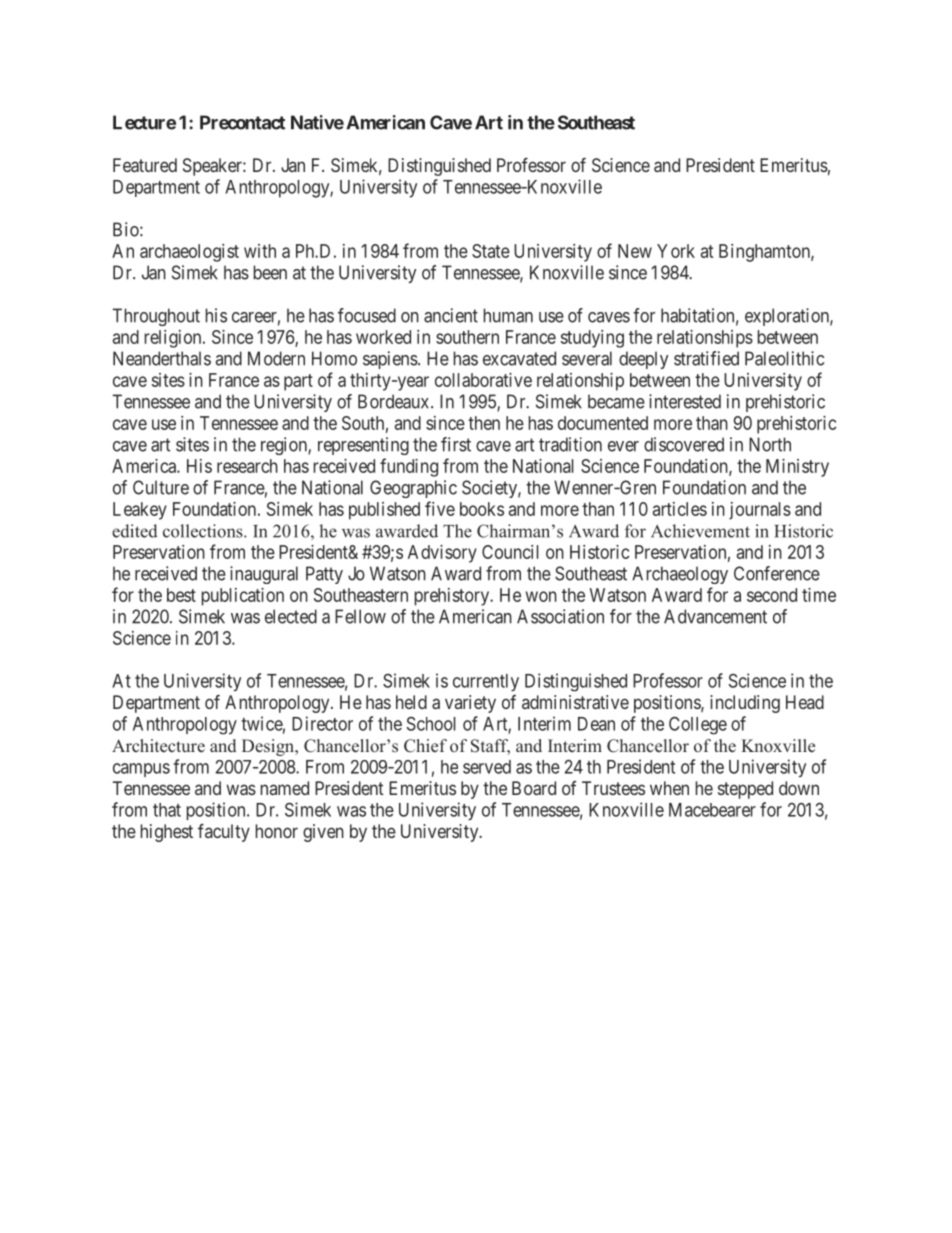  What do you see at coordinates (715, 616) in the screenshot?
I see `Advancement` at bounding box center [715, 616].
